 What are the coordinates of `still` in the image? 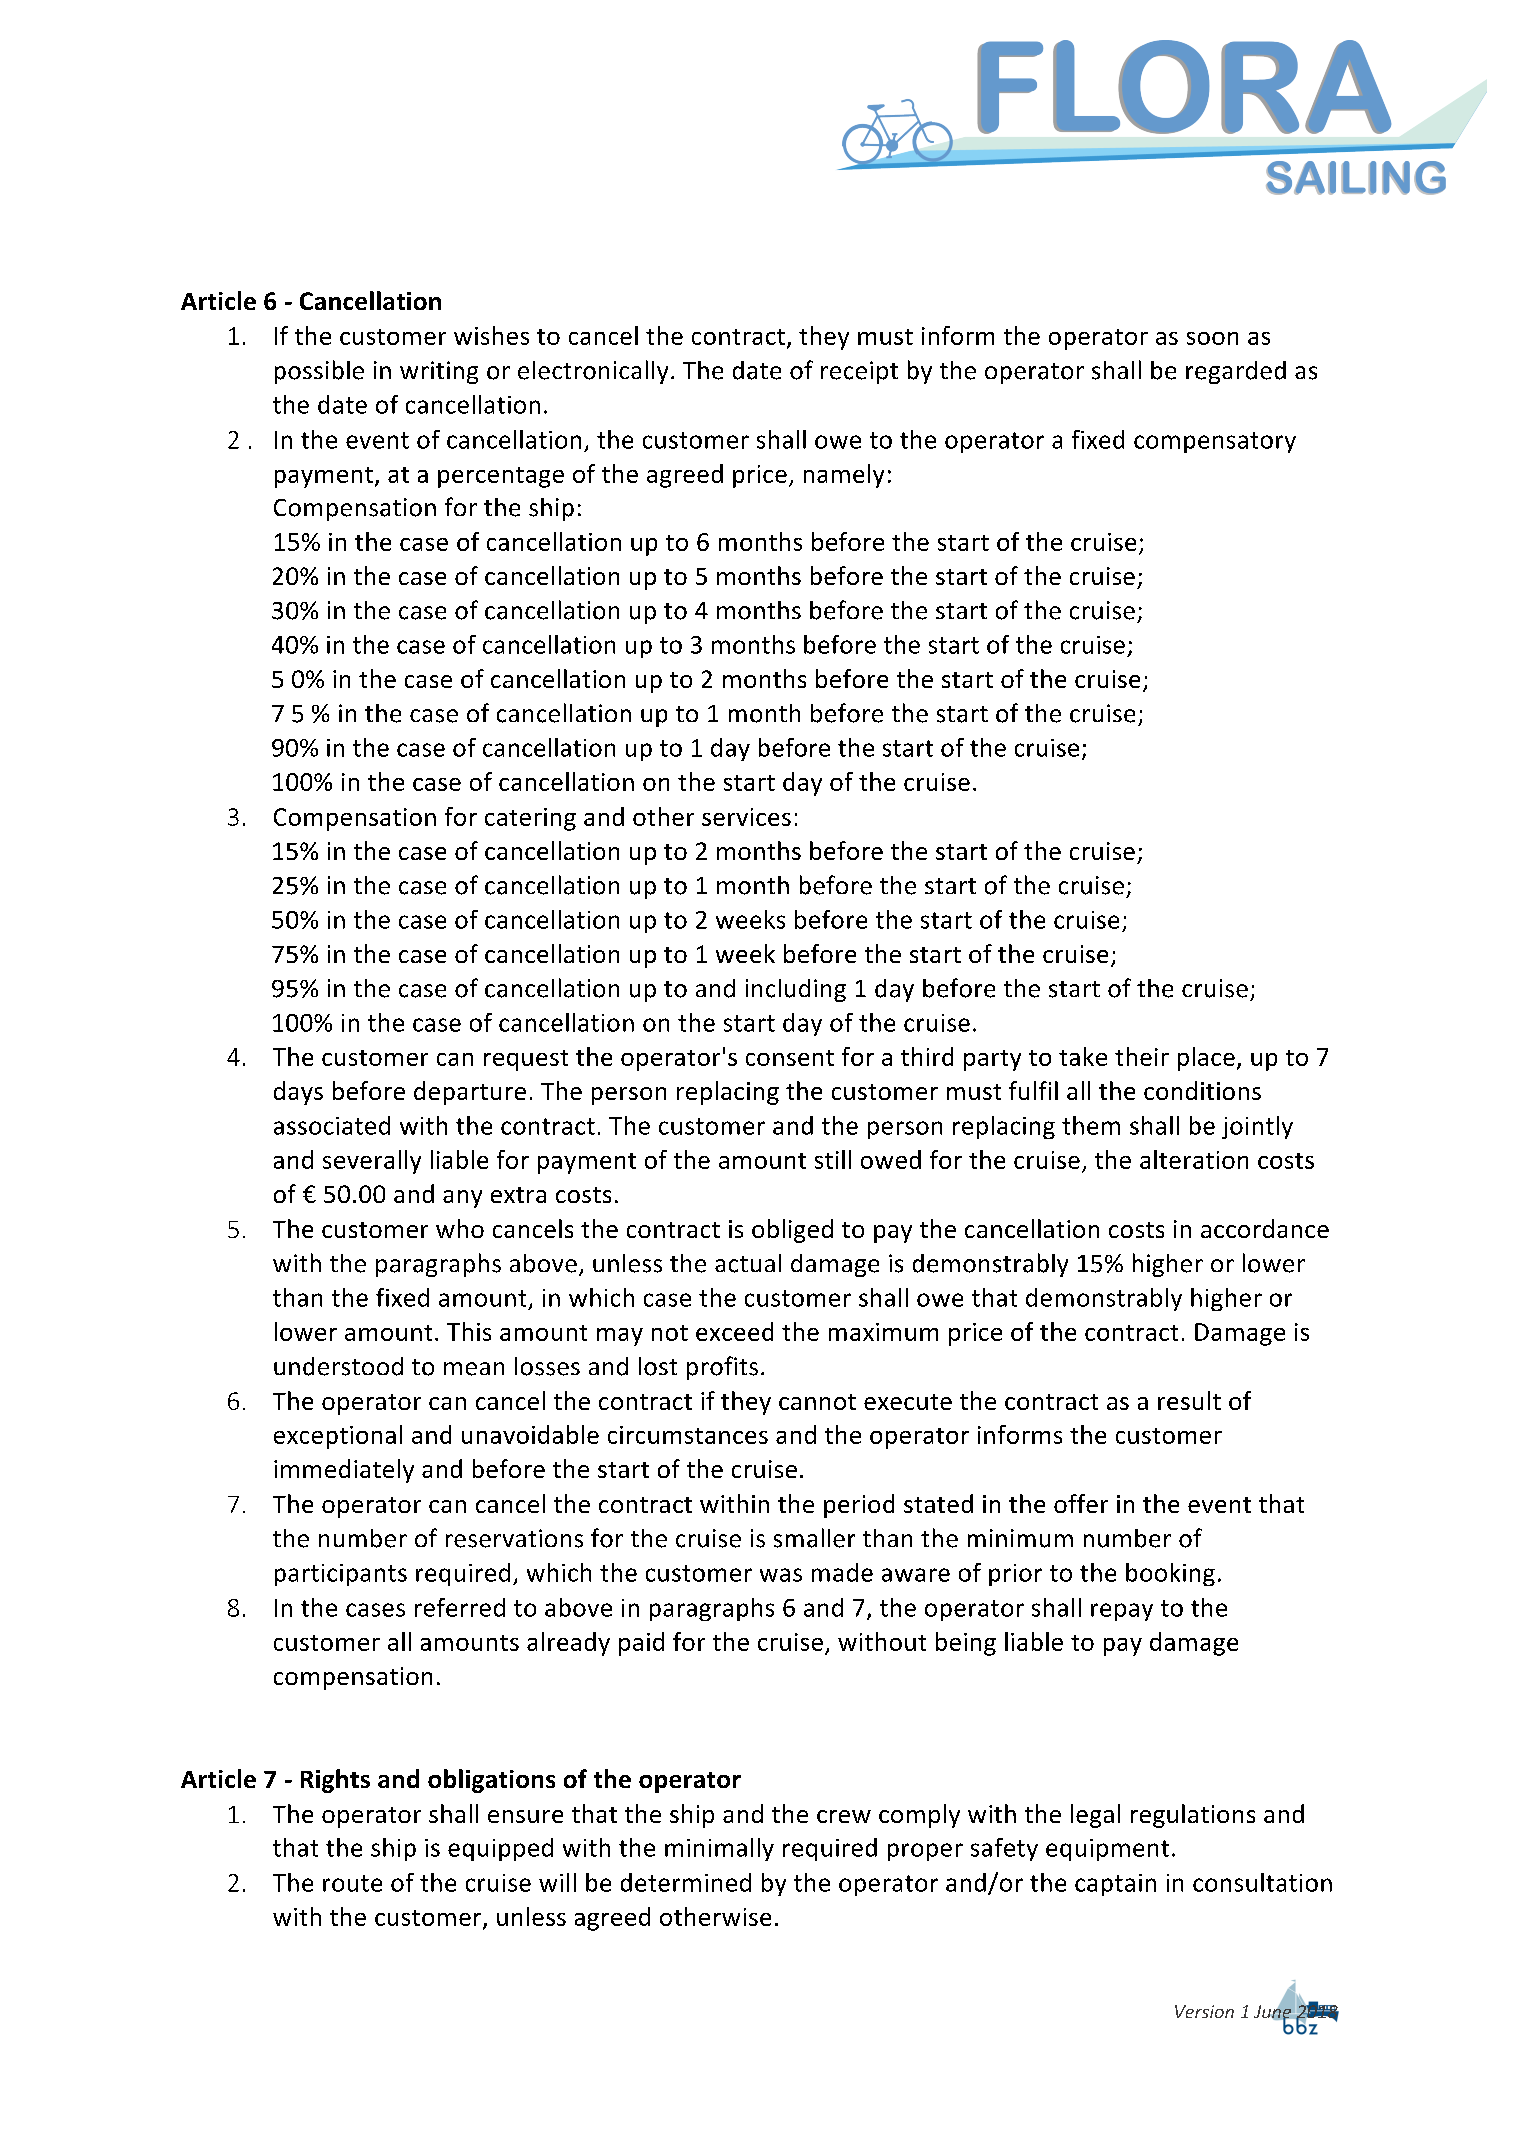 It's located at (833, 1159).
